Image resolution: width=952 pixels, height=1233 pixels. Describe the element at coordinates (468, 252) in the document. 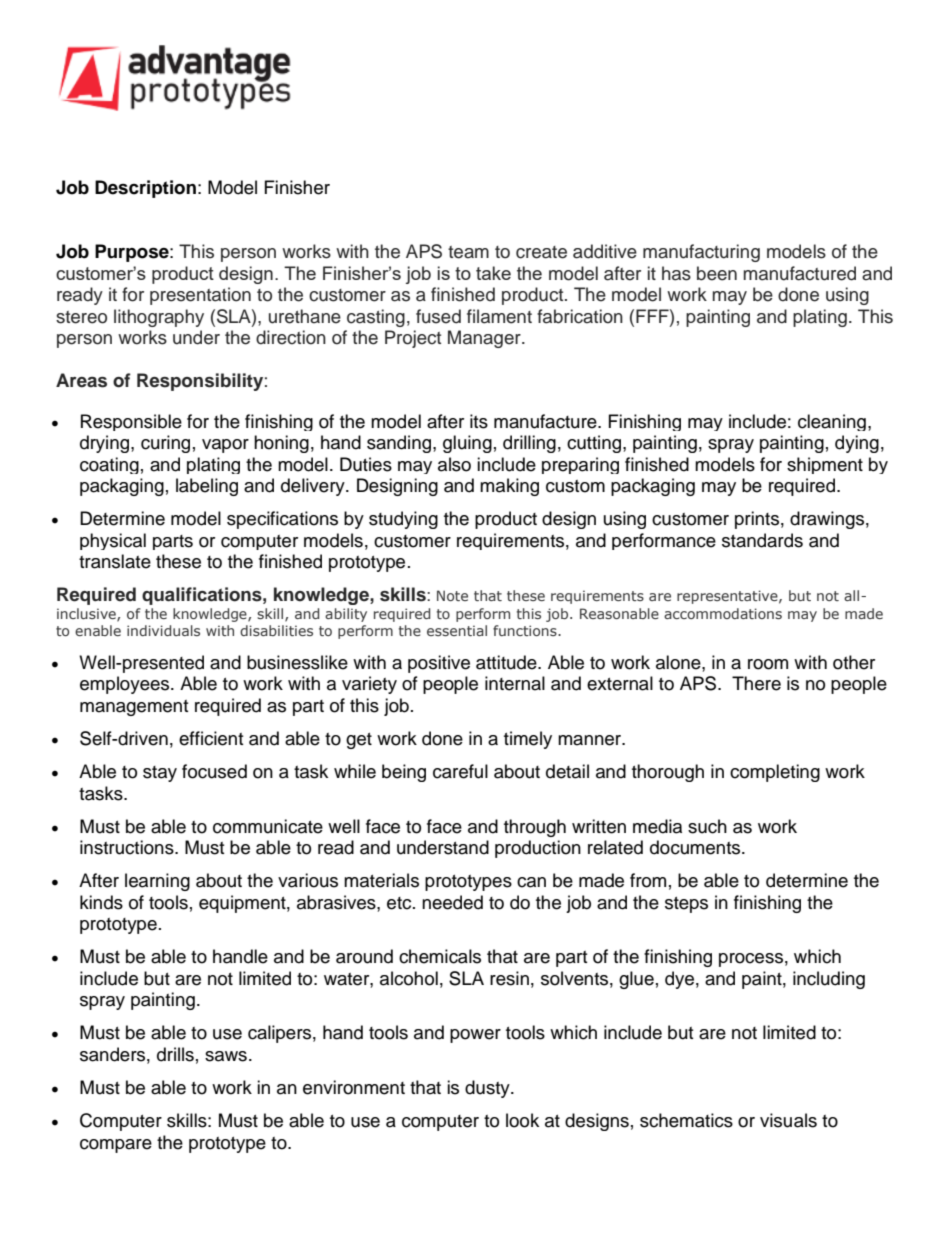

I see `team` at that location.
